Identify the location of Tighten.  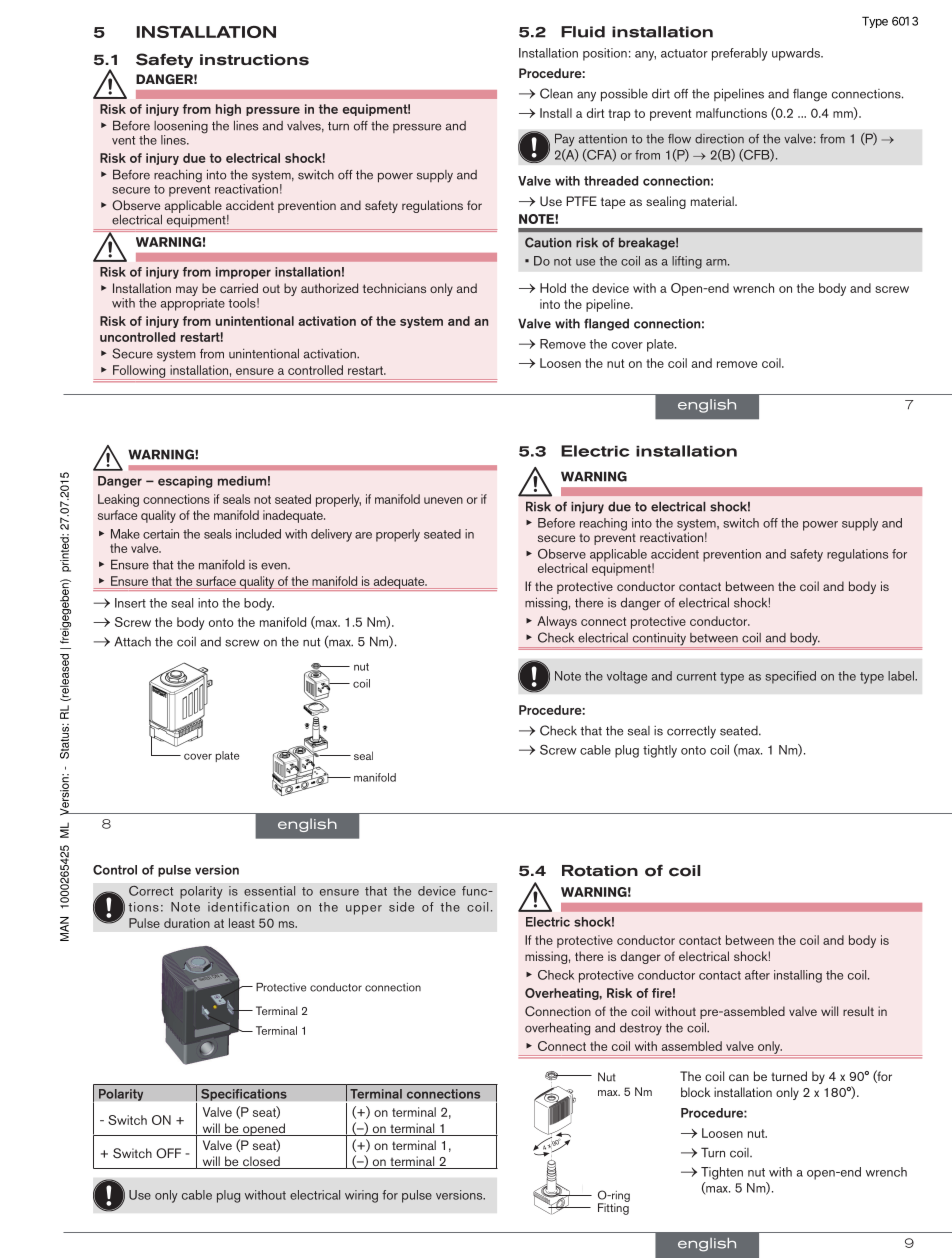
(722, 1173).
